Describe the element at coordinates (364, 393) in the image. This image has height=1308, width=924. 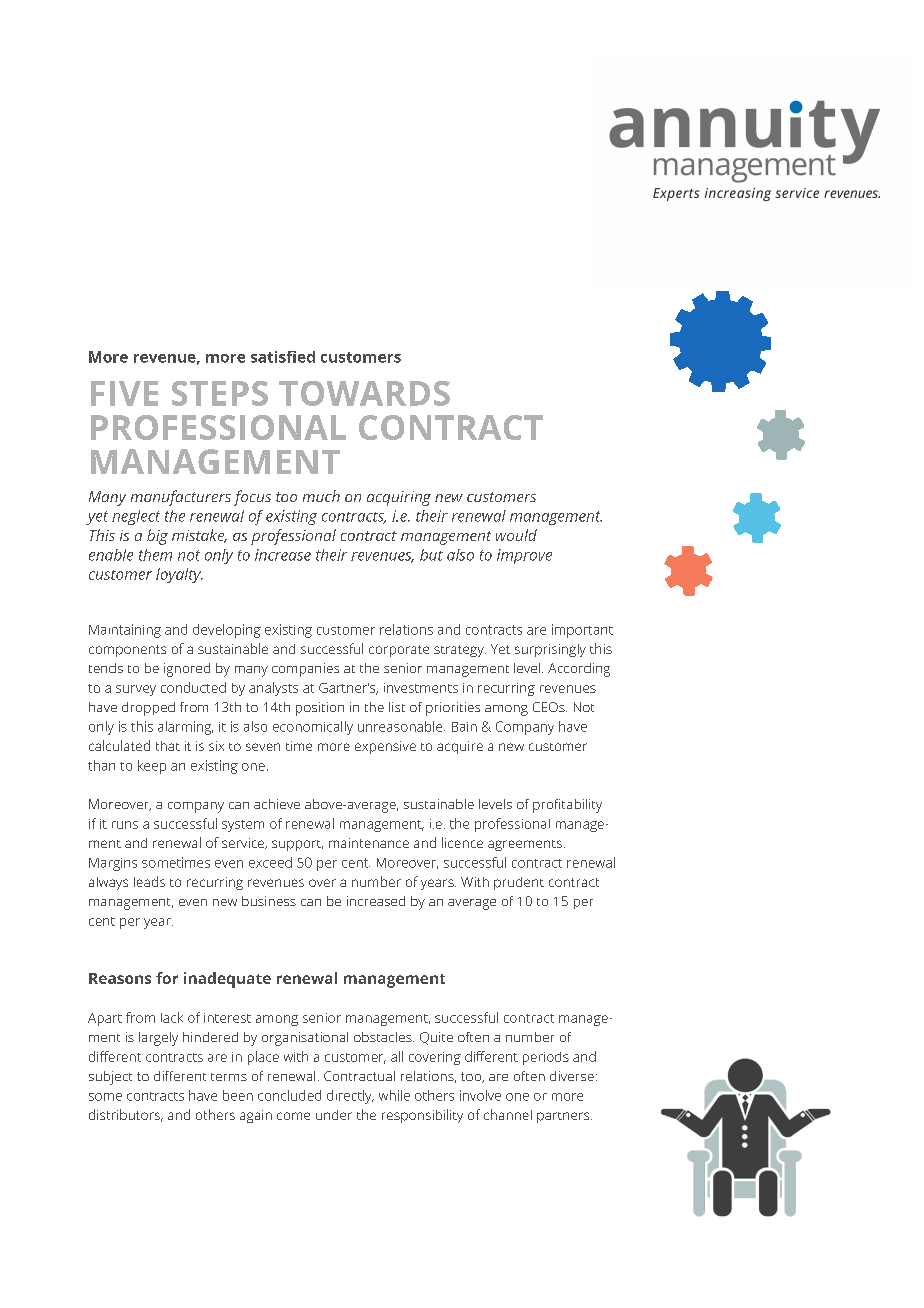
I see `TOWARDS` at that location.
